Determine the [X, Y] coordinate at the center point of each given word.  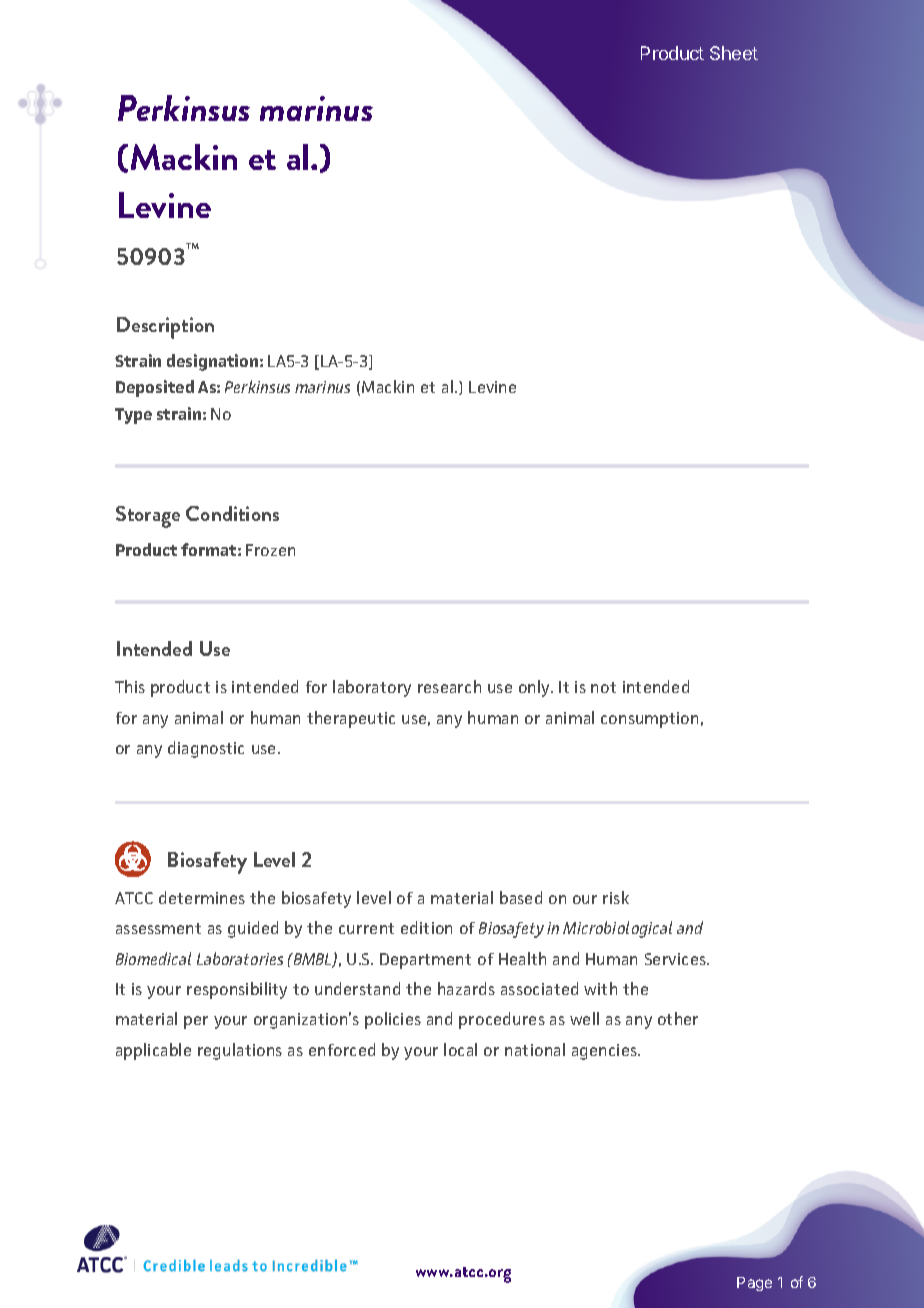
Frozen [270, 550]
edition [426, 927]
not [603, 687]
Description [165, 328]
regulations [240, 1051]
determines [202, 897]
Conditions [232, 513]
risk [616, 897]
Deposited [155, 388]
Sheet [734, 53]
